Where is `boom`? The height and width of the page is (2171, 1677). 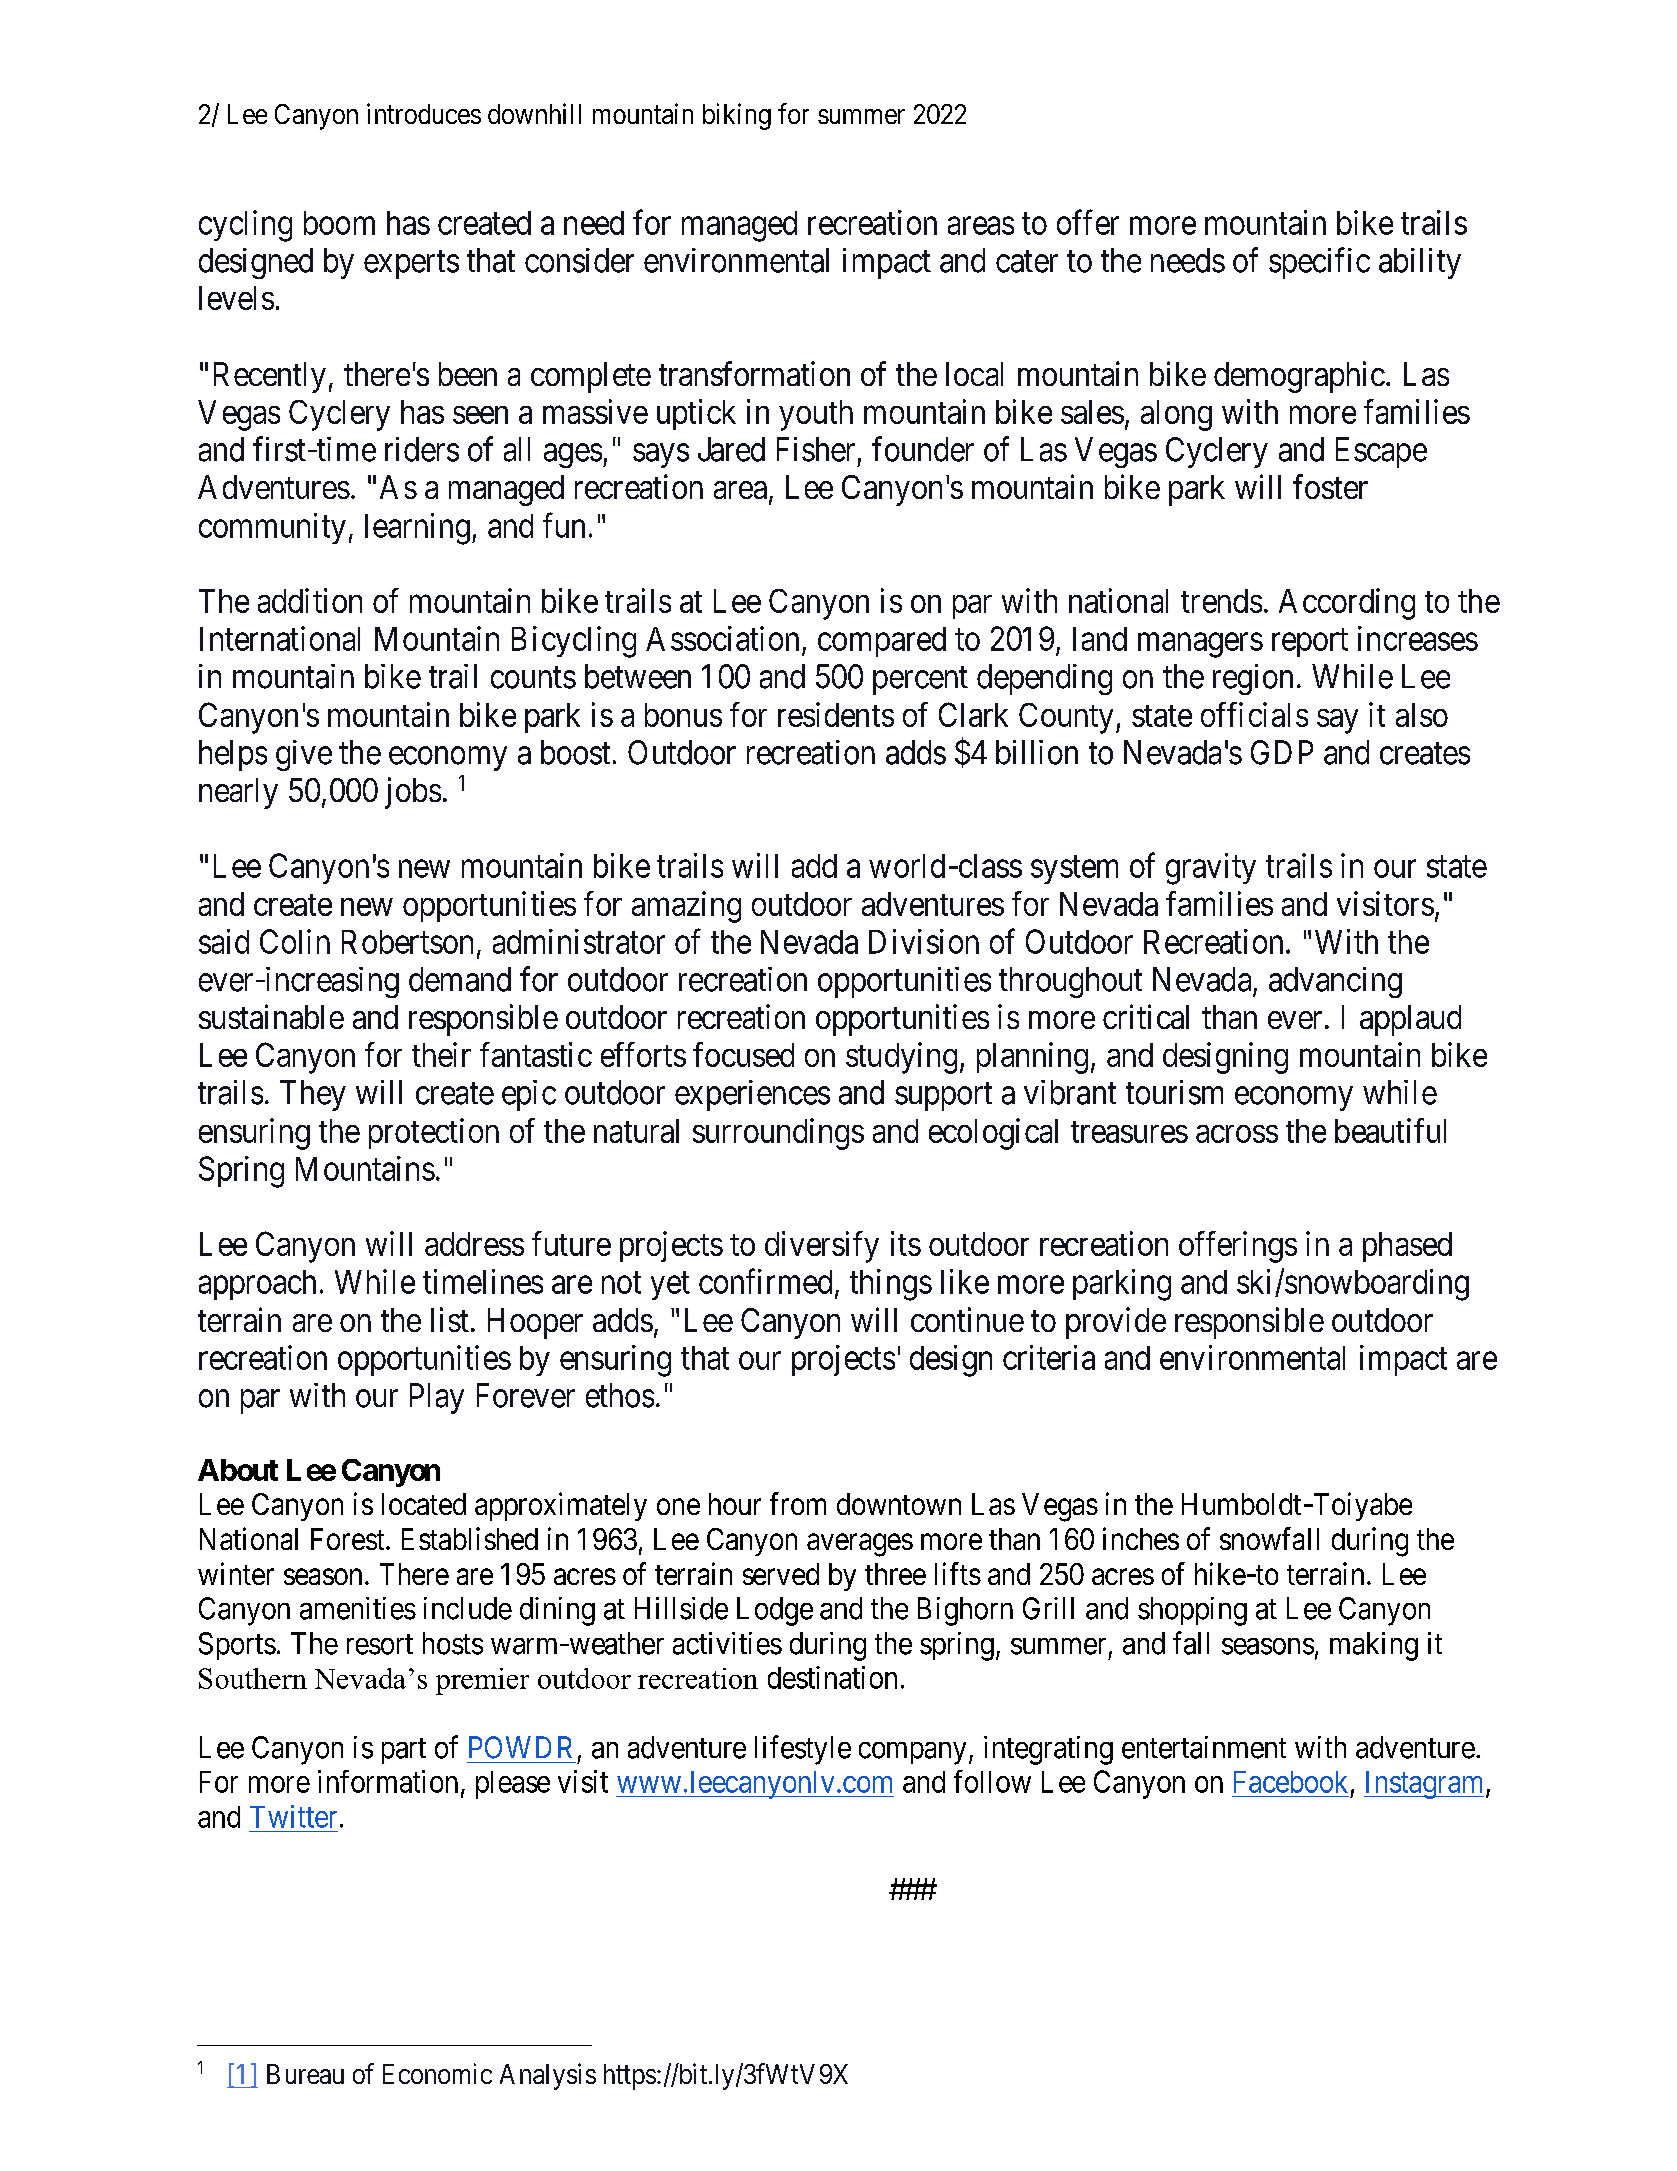 boom is located at coordinates (339, 223).
